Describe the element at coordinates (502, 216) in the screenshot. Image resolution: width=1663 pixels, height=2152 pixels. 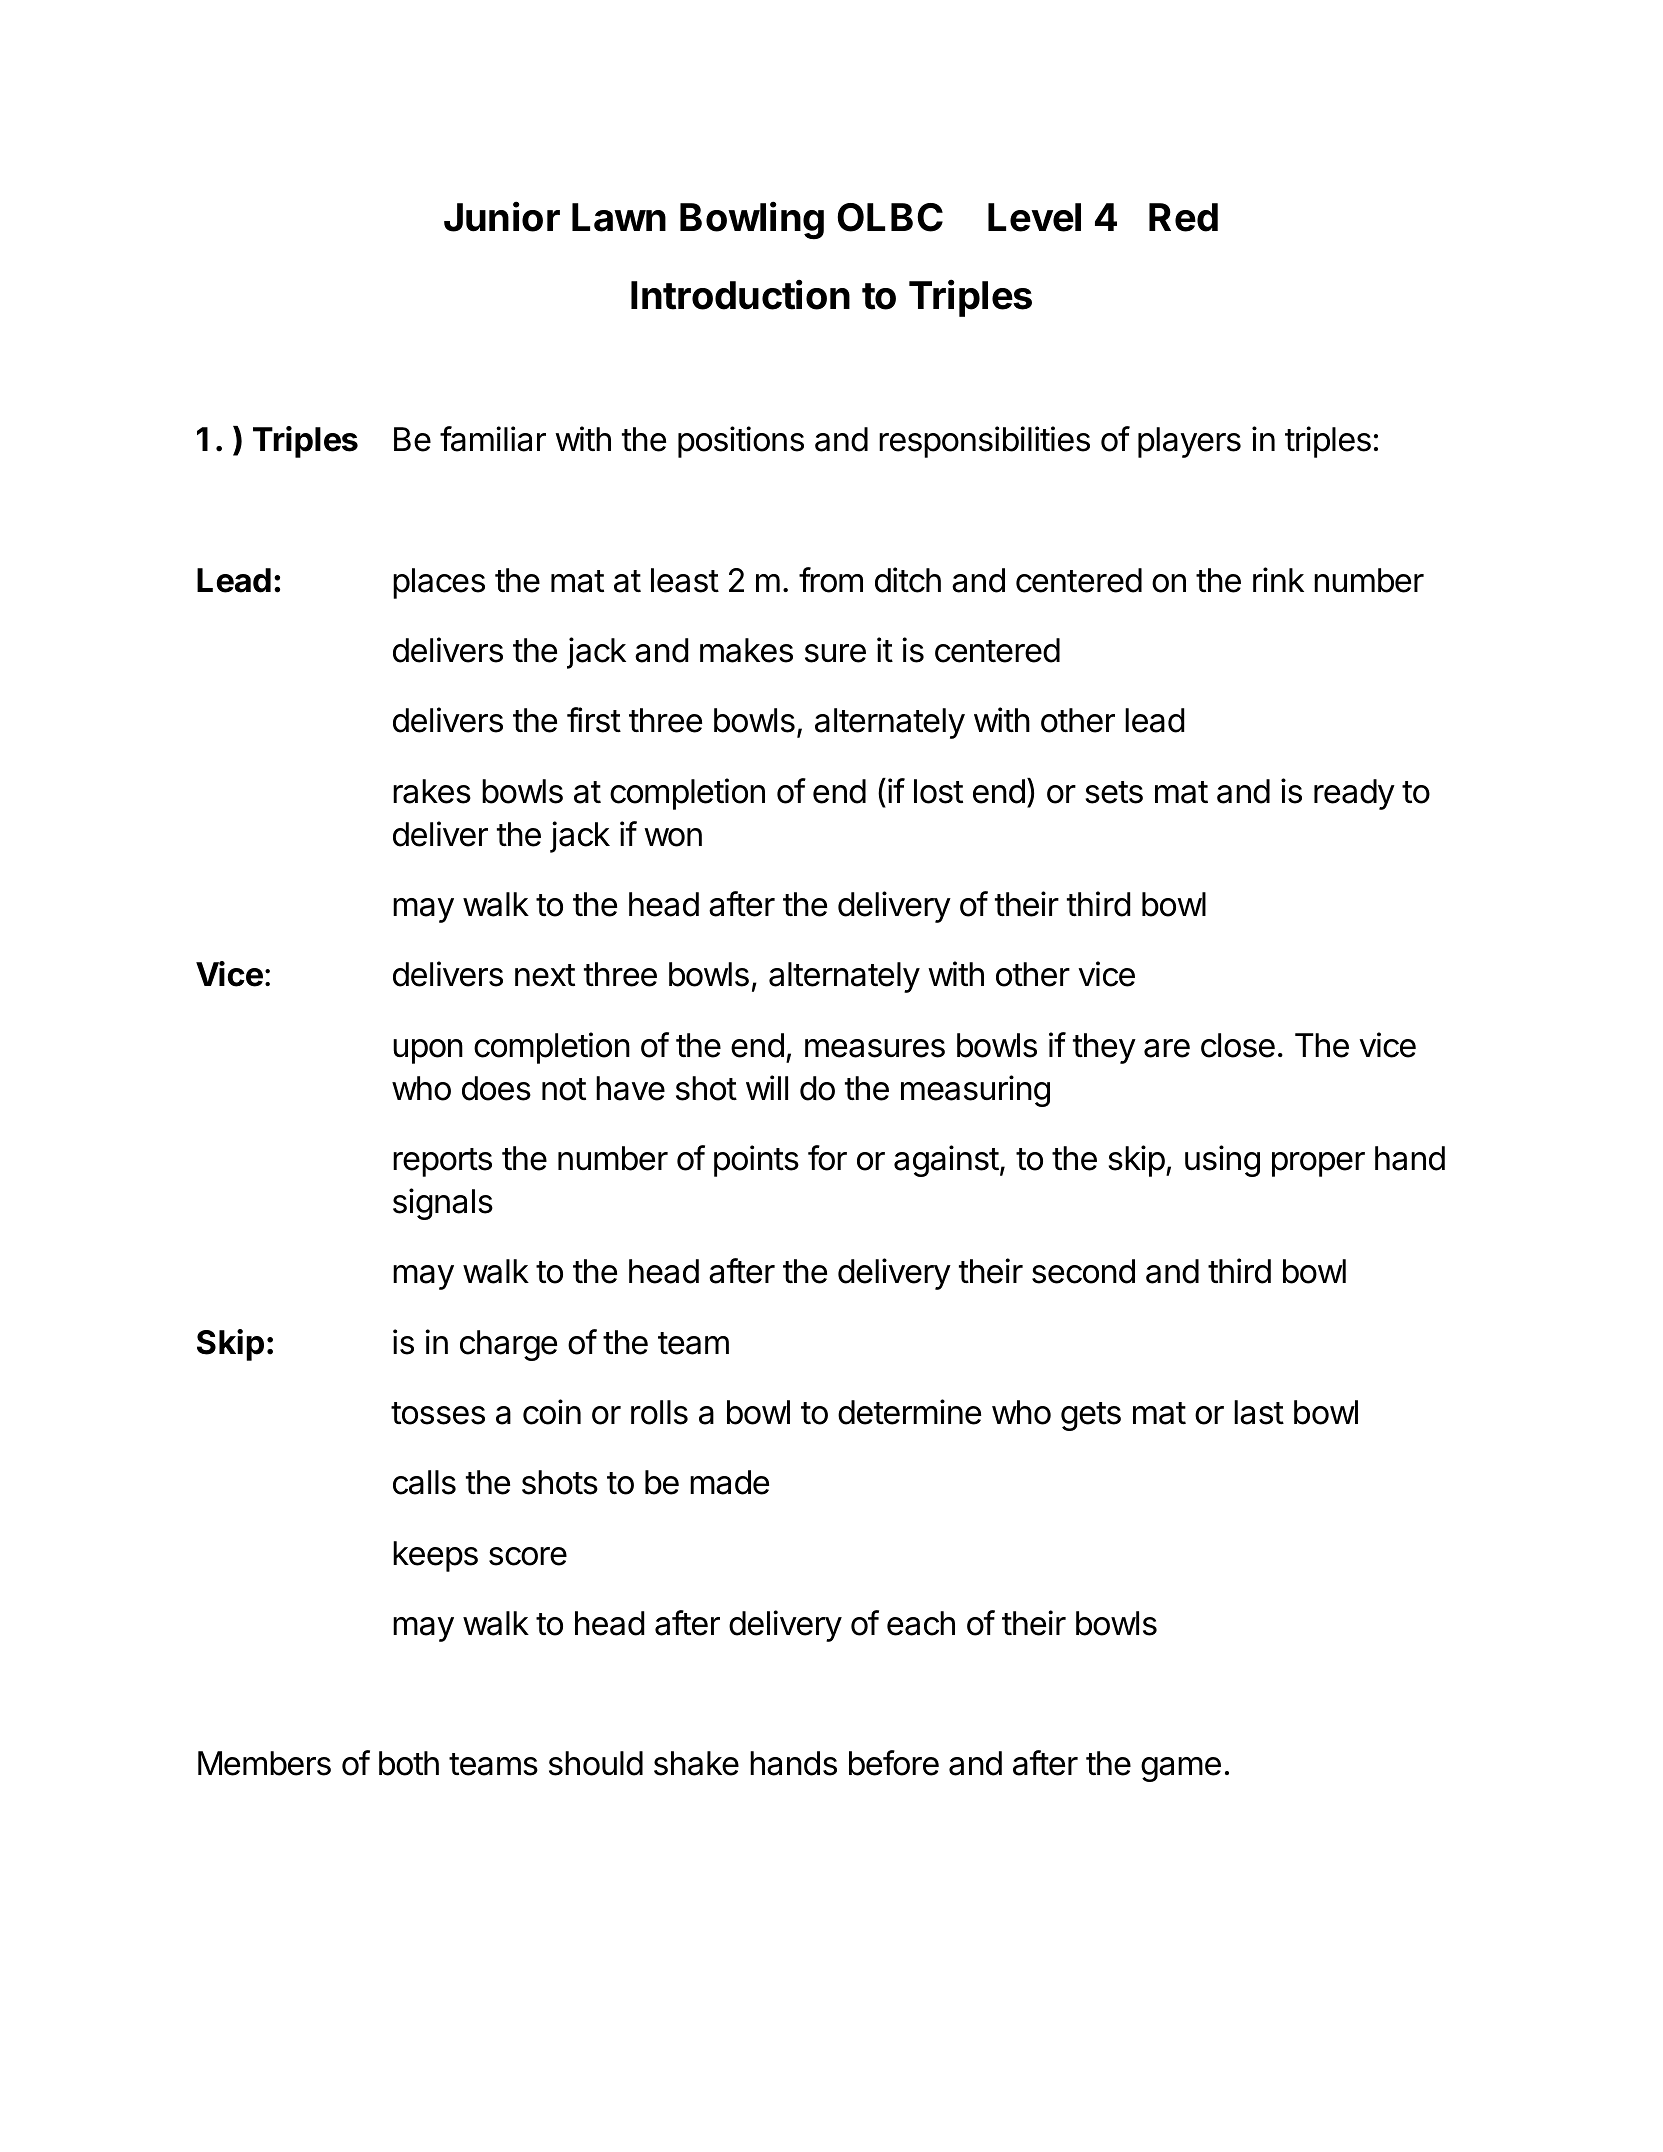
I see `Junior` at that location.
